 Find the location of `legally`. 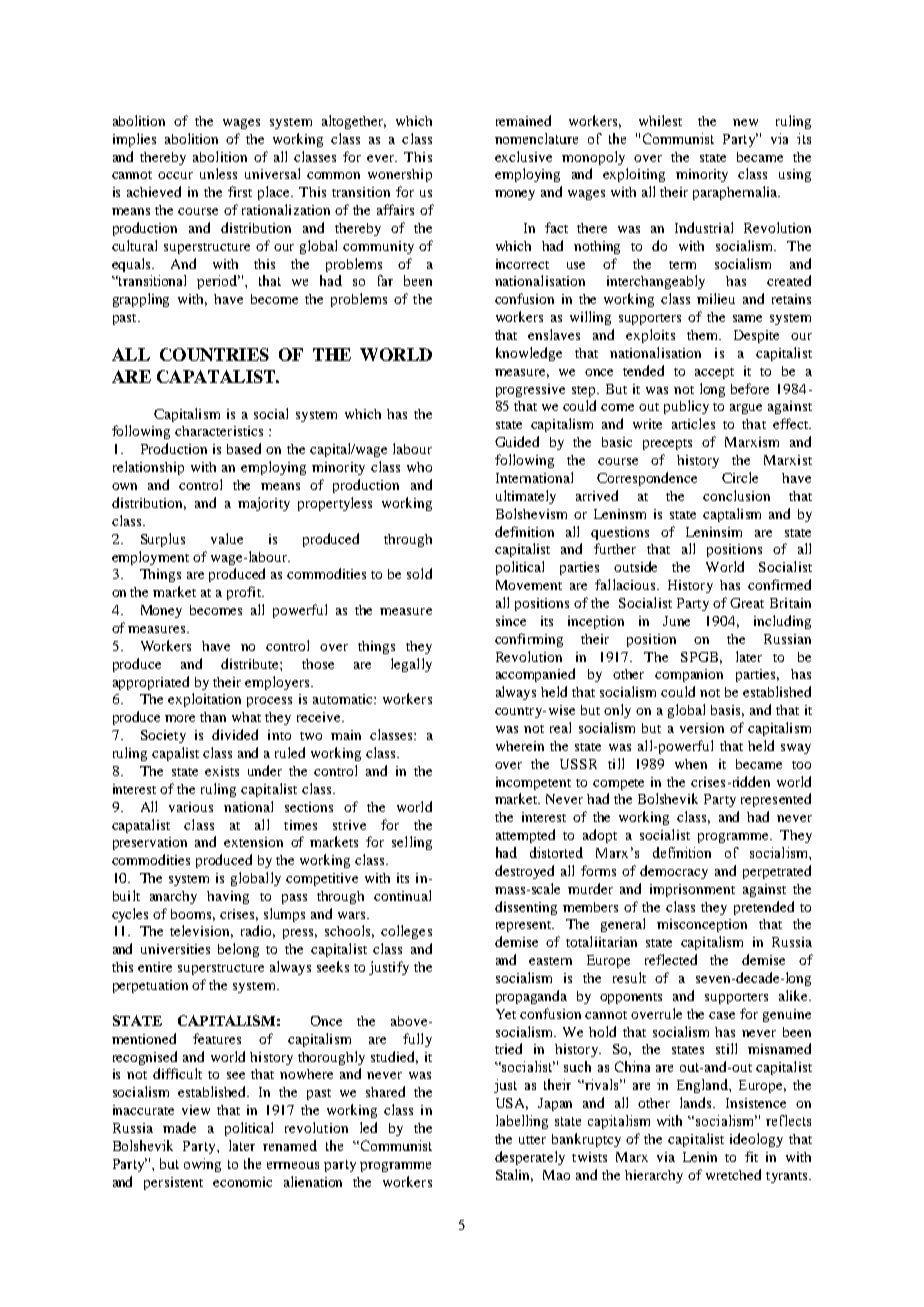

legally is located at coordinates (411, 665).
